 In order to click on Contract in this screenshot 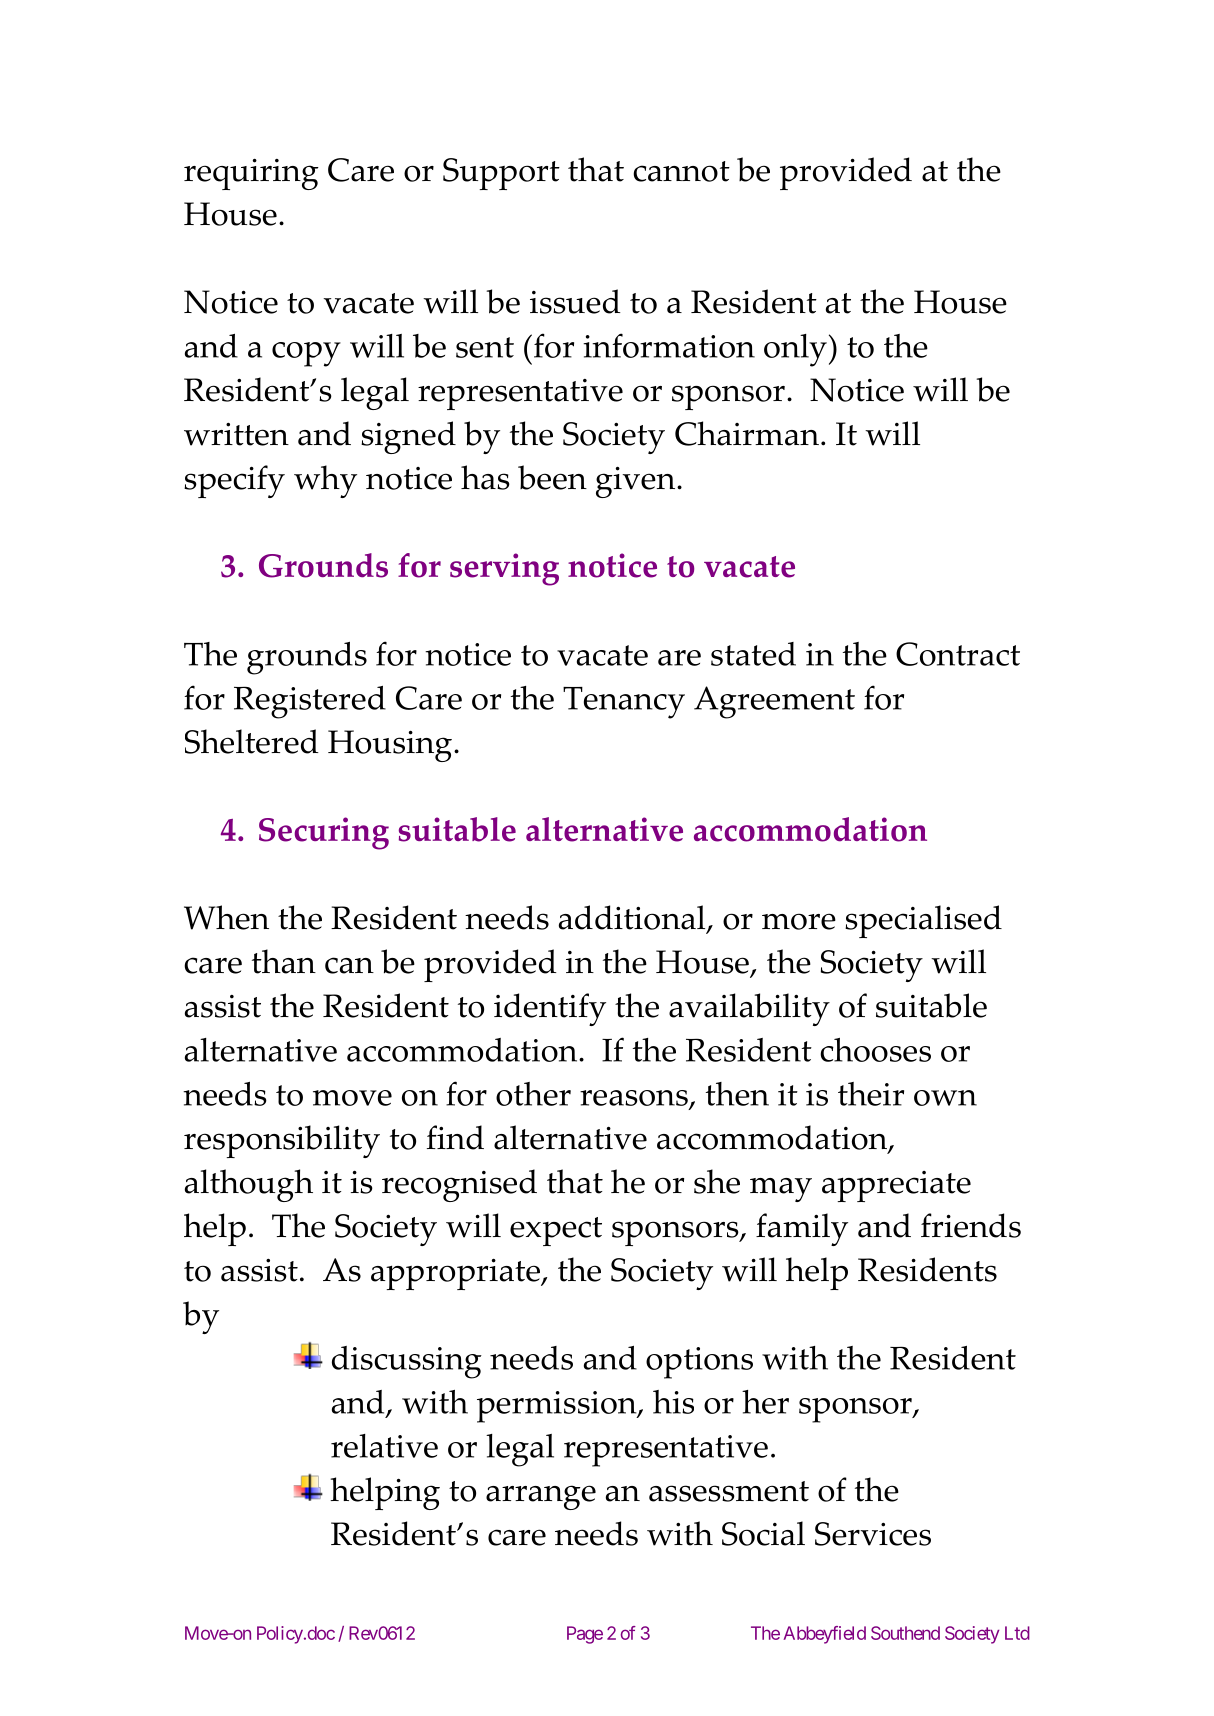, I will do `click(958, 654)`.
